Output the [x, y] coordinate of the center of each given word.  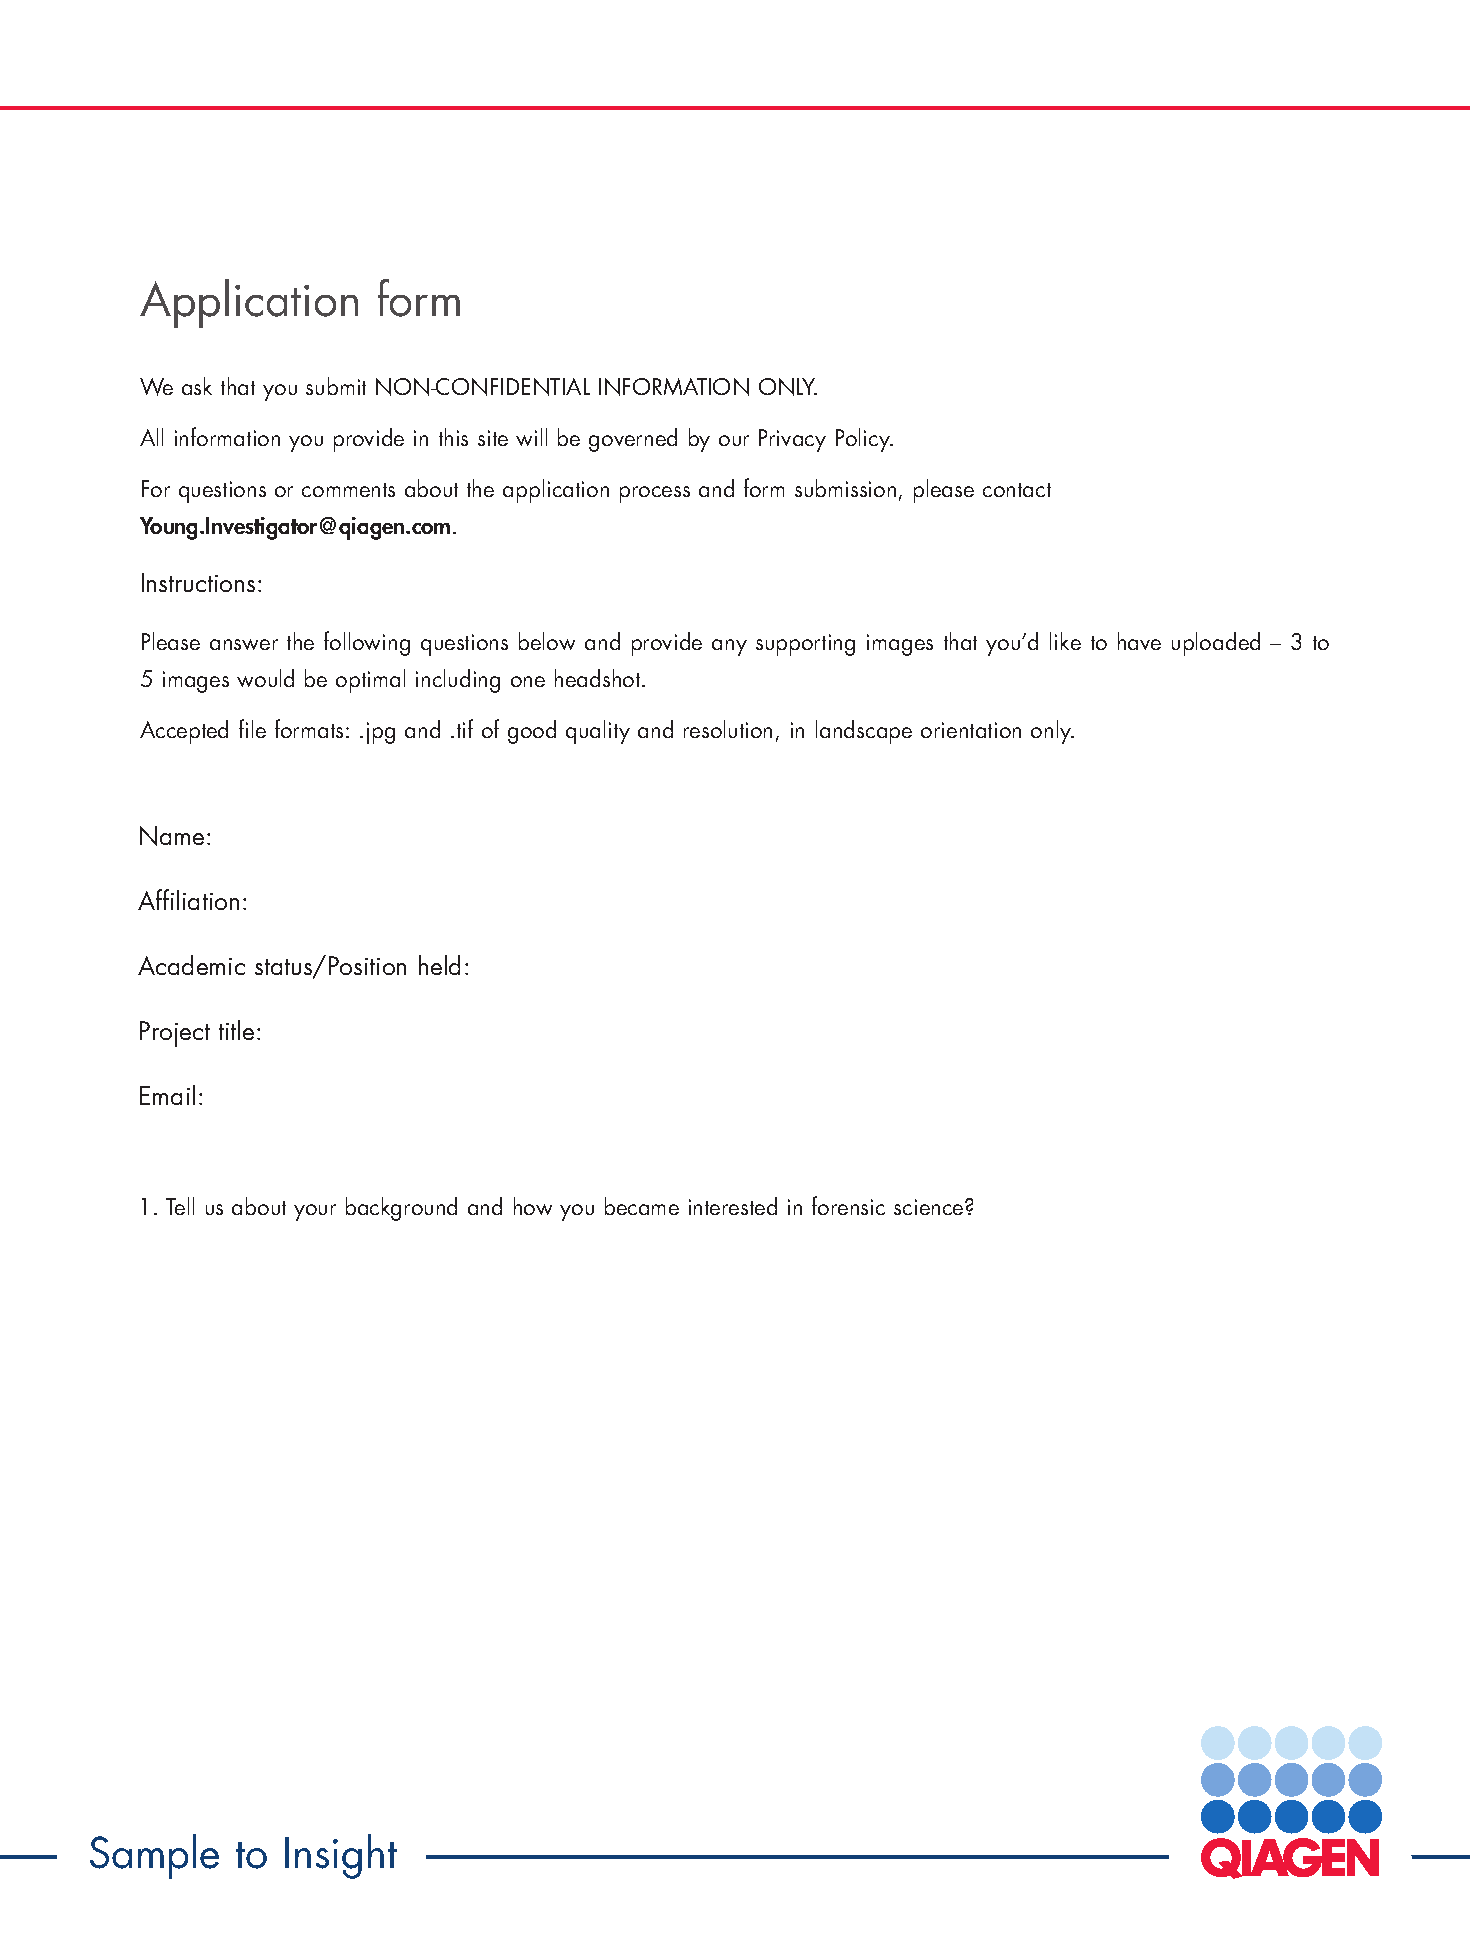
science [930, 1207]
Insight [341, 1856]
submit [336, 386]
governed [633, 440]
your [315, 1212]
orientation [971, 730]
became [642, 1206]
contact [1017, 490]
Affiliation [188, 899]
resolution [728, 729]
